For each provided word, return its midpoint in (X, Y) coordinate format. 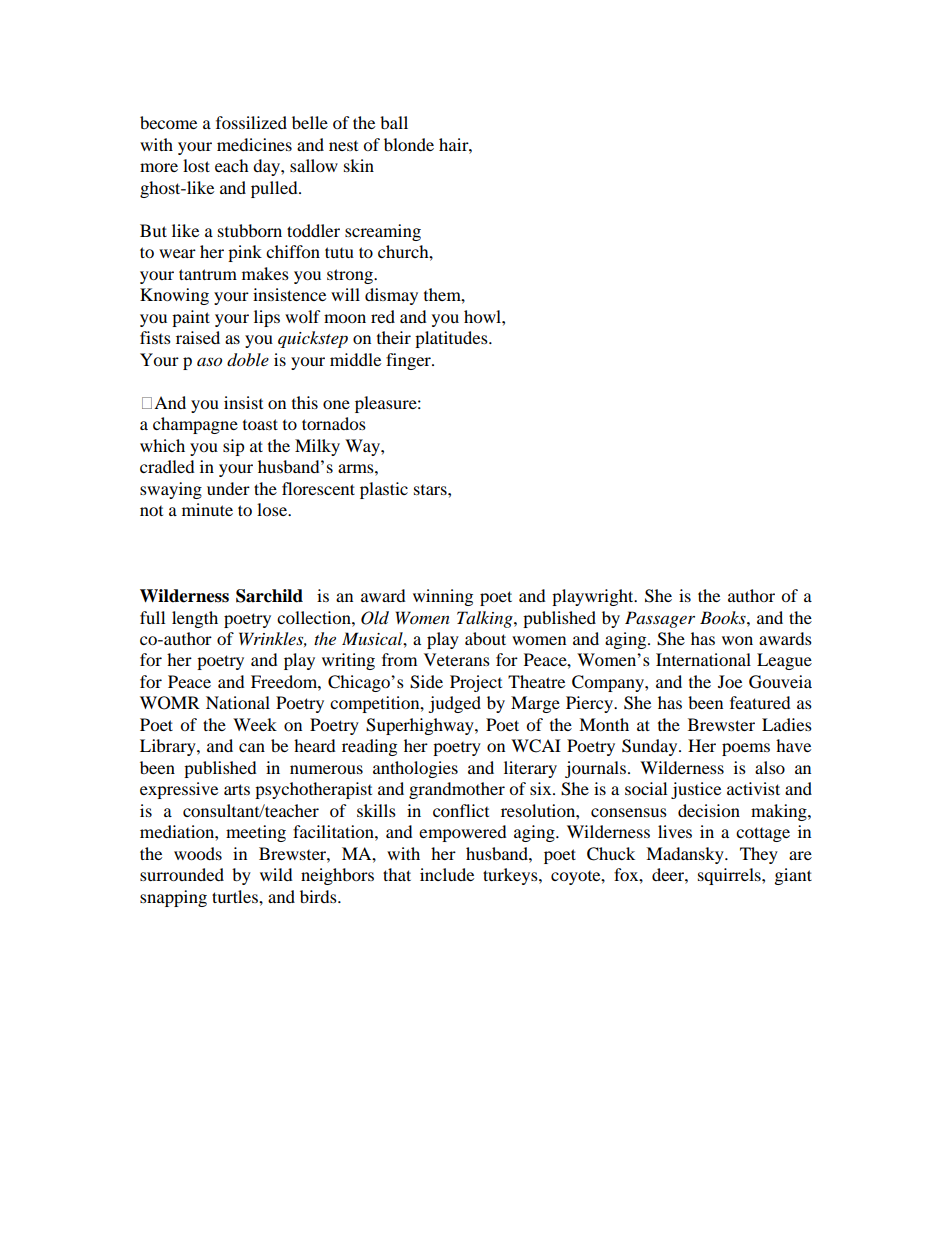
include (447, 874)
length (195, 619)
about (485, 638)
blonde (409, 144)
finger (409, 361)
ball (394, 122)
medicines (254, 144)
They (759, 855)
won (737, 640)
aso (209, 362)
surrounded (182, 874)
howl (483, 316)
